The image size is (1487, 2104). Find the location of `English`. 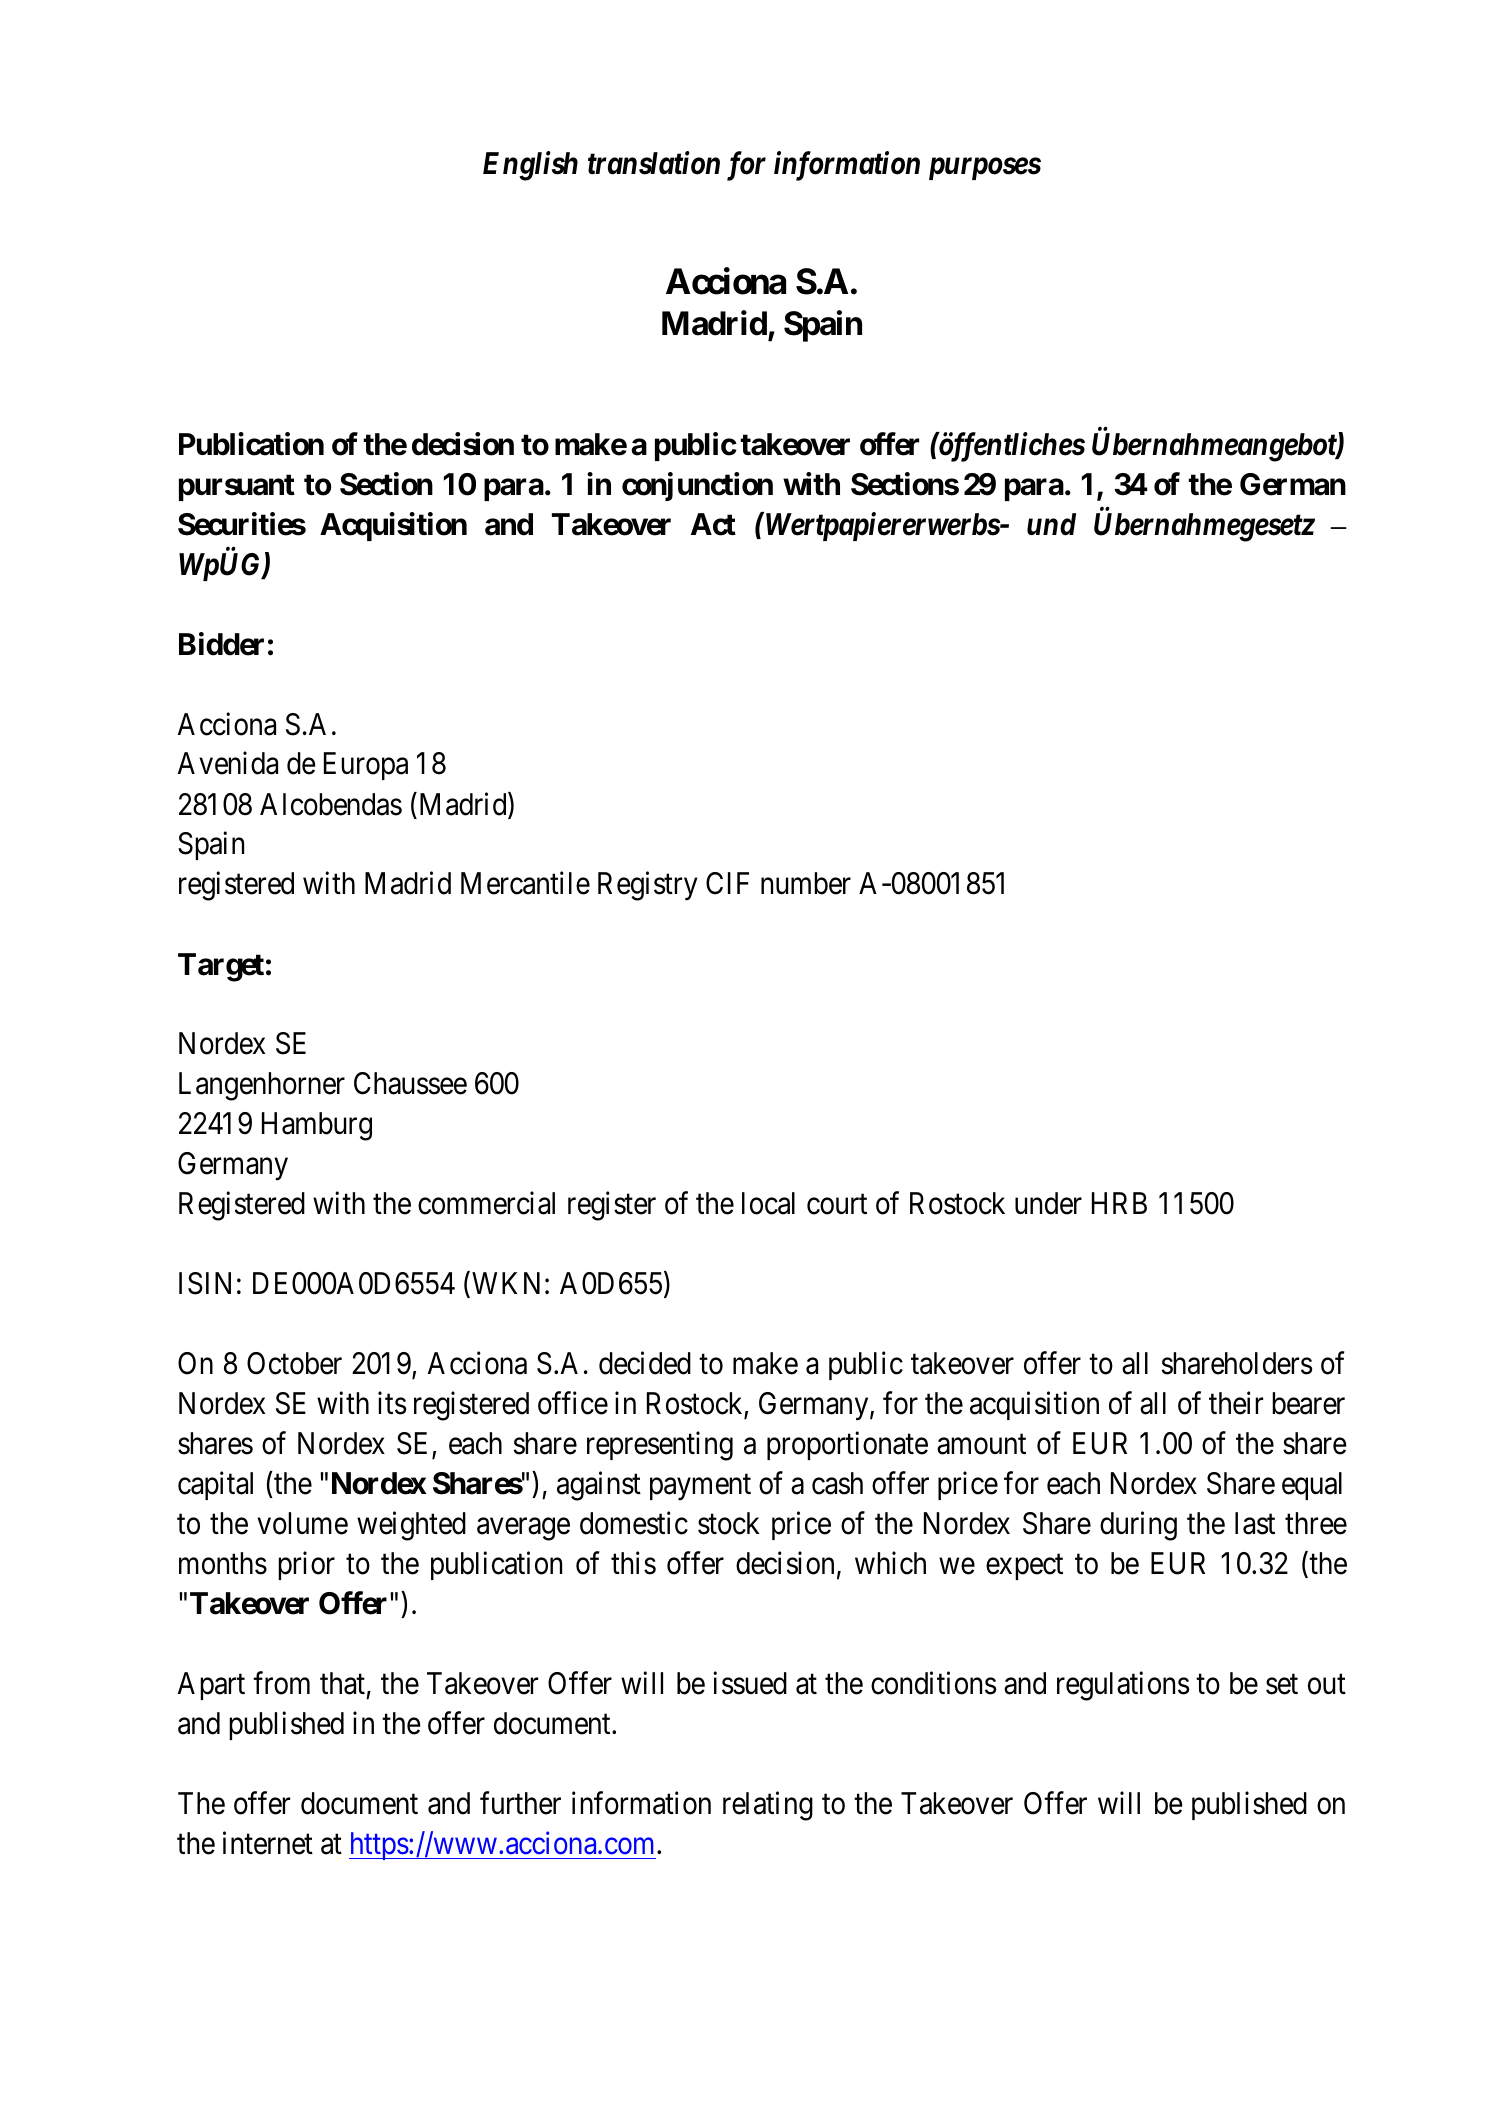

English is located at coordinates (530, 166).
